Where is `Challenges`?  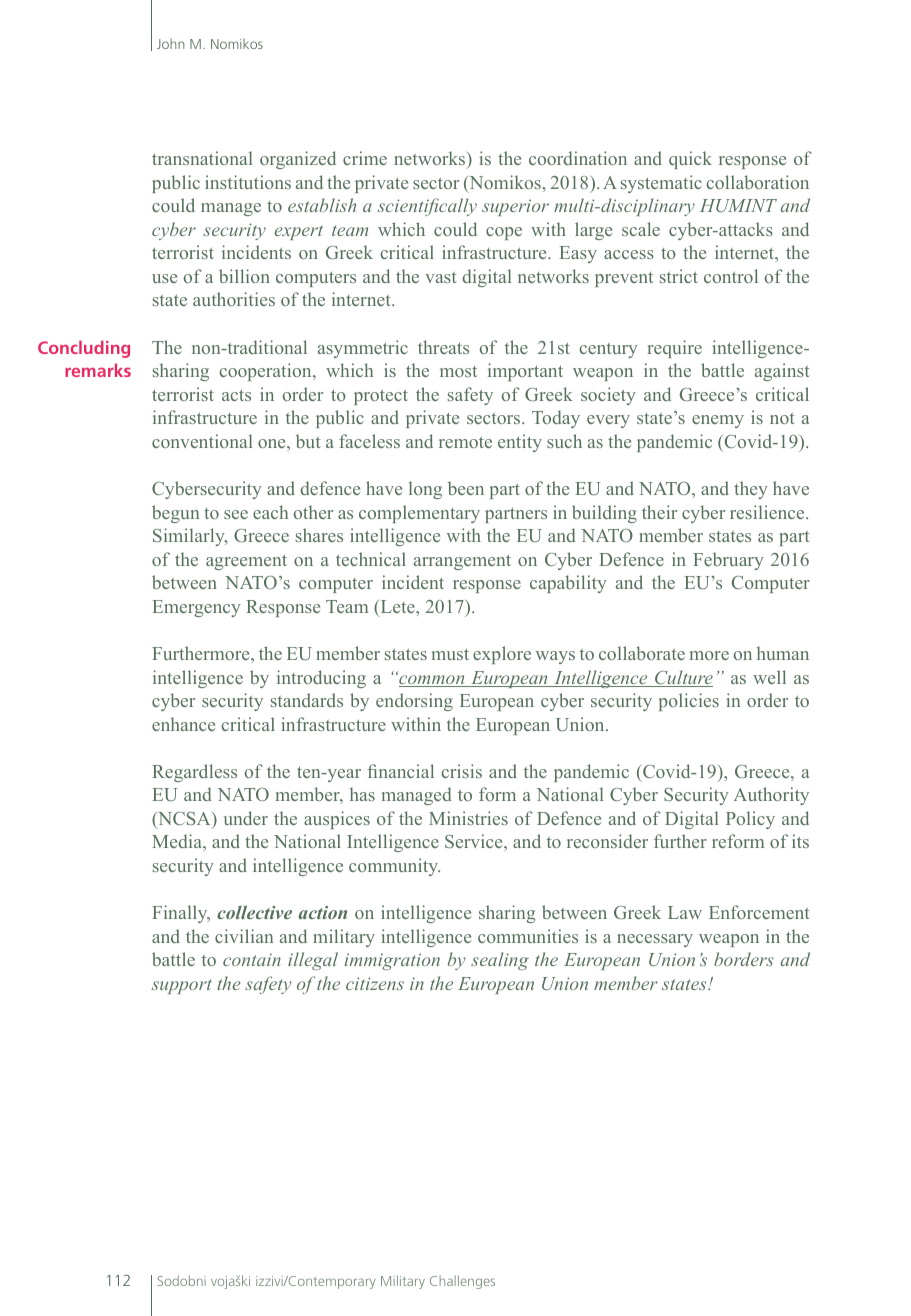
Challenges is located at coordinates (462, 1282).
